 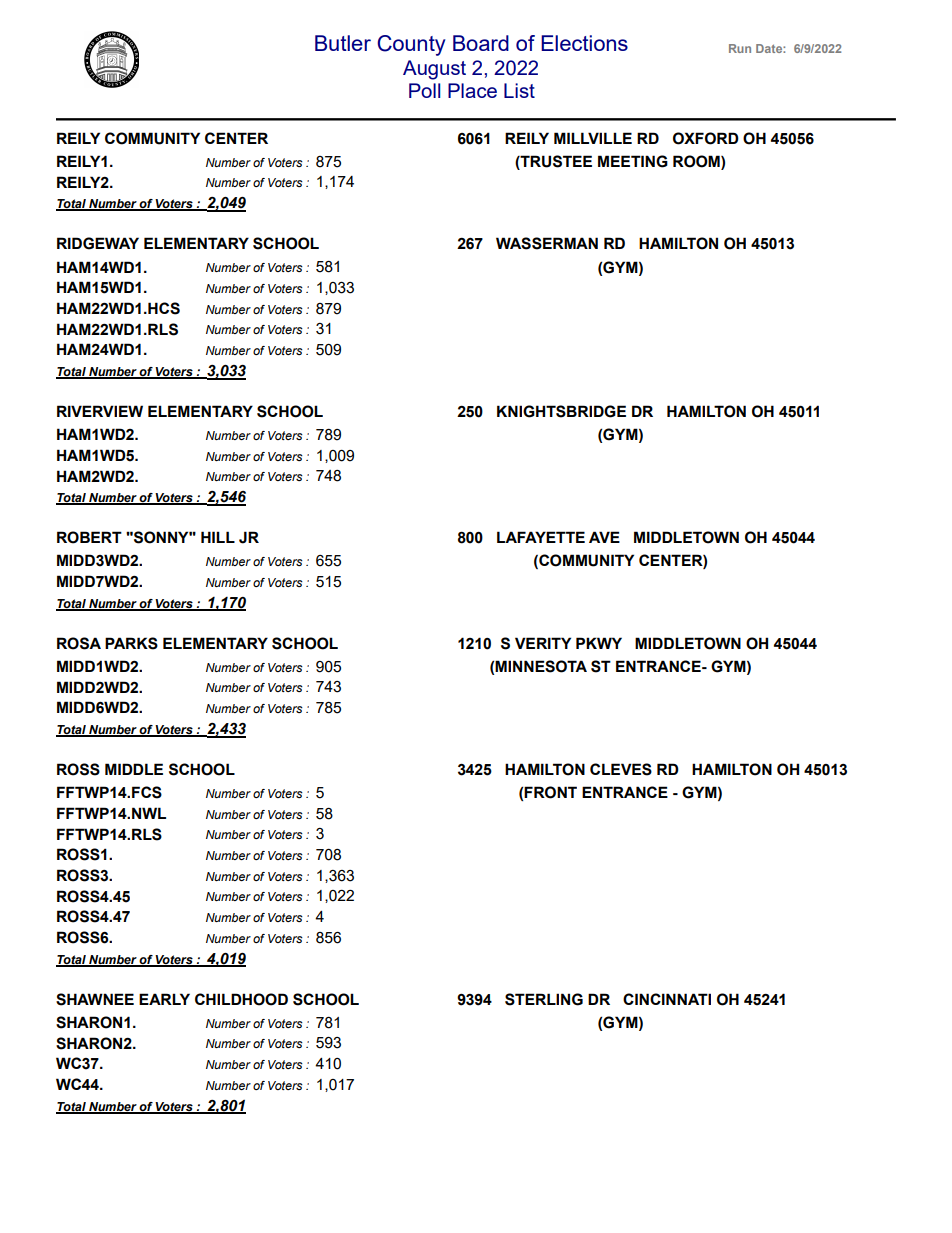 What do you see at coordinates (740, 48) in the screenshot?
I see `Run` at bounding box center [740, 48].
